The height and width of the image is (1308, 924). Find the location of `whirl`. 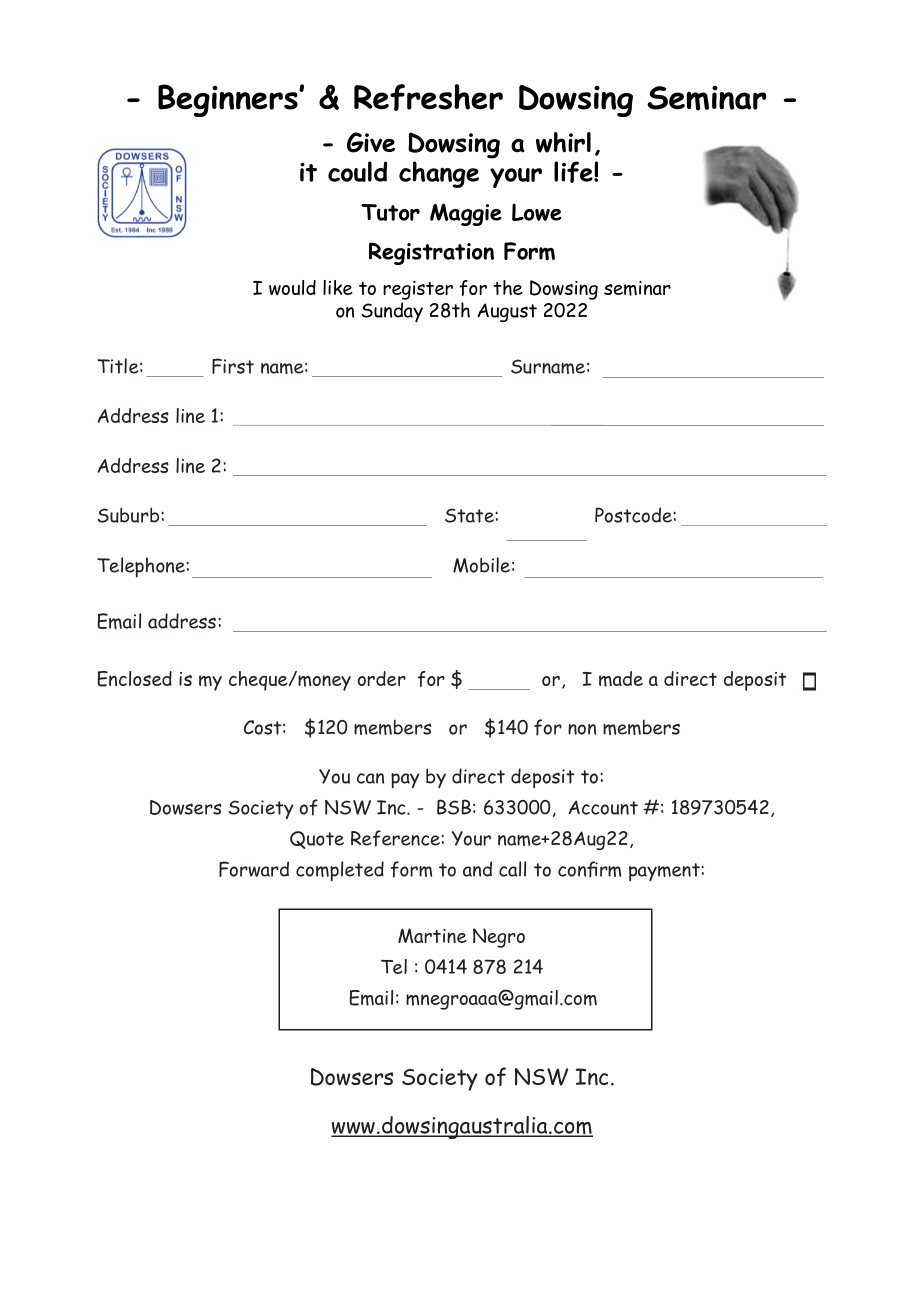

whirl is located at coordinates (563, 142).
